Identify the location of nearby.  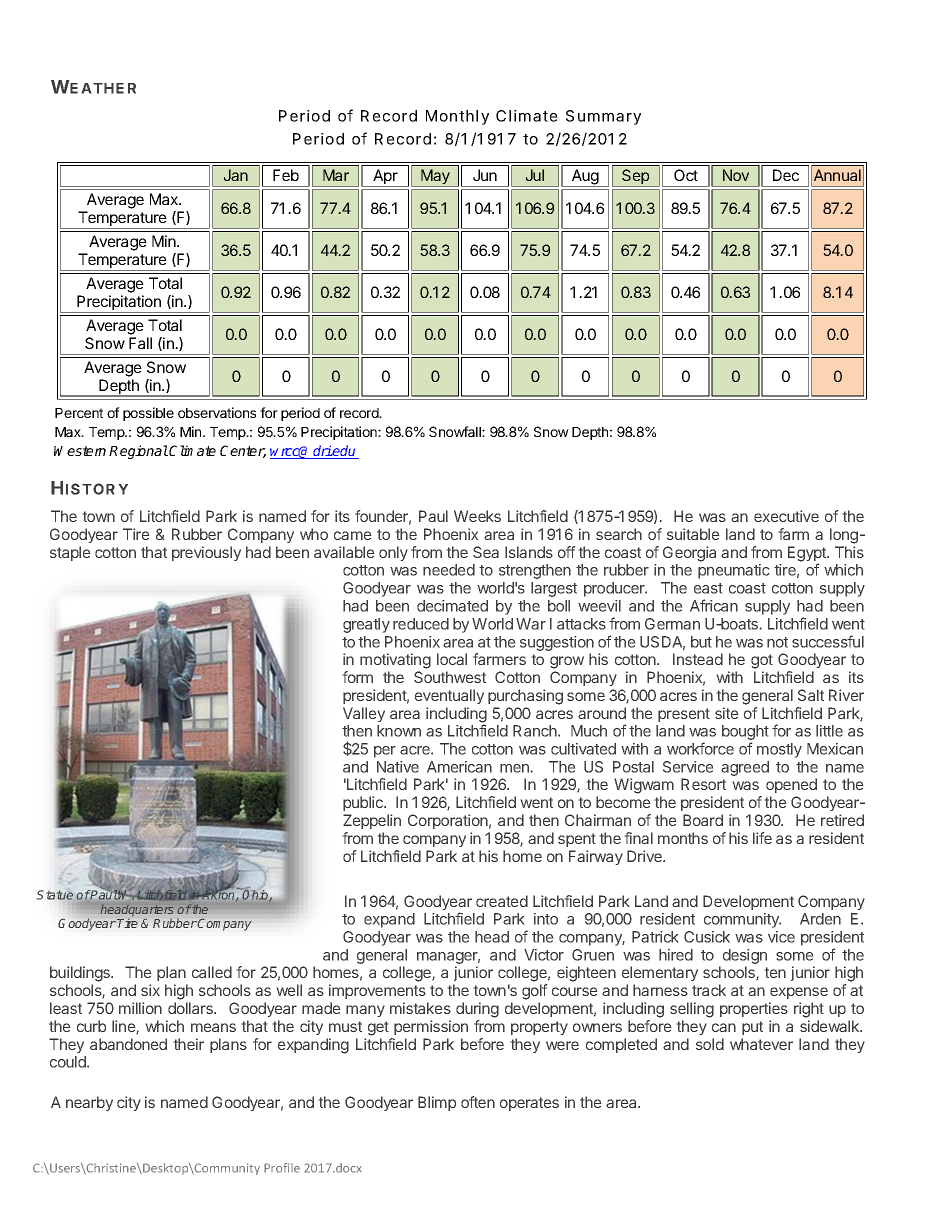
(89, 1103).
